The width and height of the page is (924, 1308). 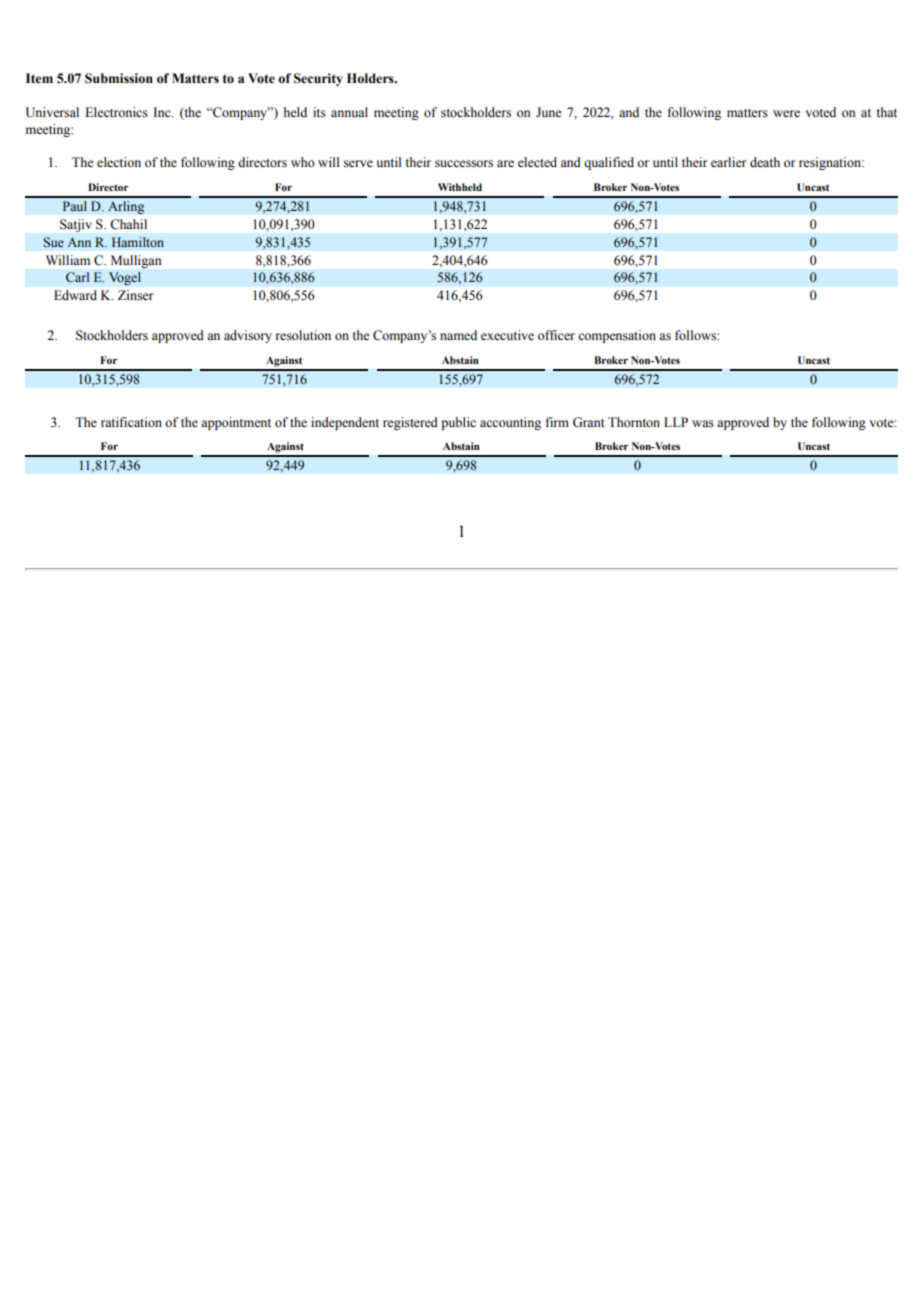 I want to click on Submission, so click(x=119, y=78).
